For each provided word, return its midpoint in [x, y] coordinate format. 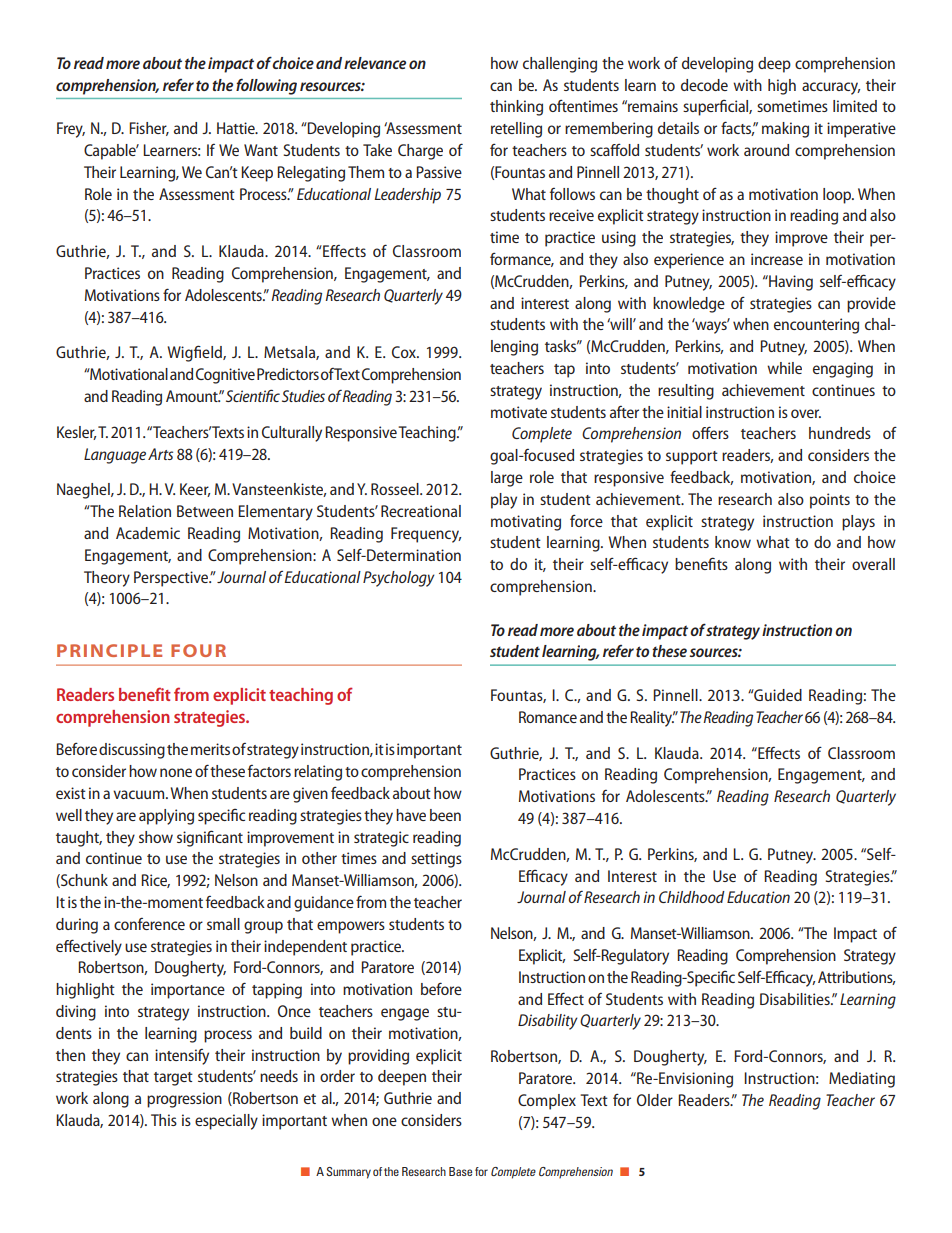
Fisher [149, 129]
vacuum [140, 794]
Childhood [692, 897]
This [164, 1120]
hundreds [840, 433]
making [785, 130]
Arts [160, 454]
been [445, 815]
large [507, 479]
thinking [516, 108]
